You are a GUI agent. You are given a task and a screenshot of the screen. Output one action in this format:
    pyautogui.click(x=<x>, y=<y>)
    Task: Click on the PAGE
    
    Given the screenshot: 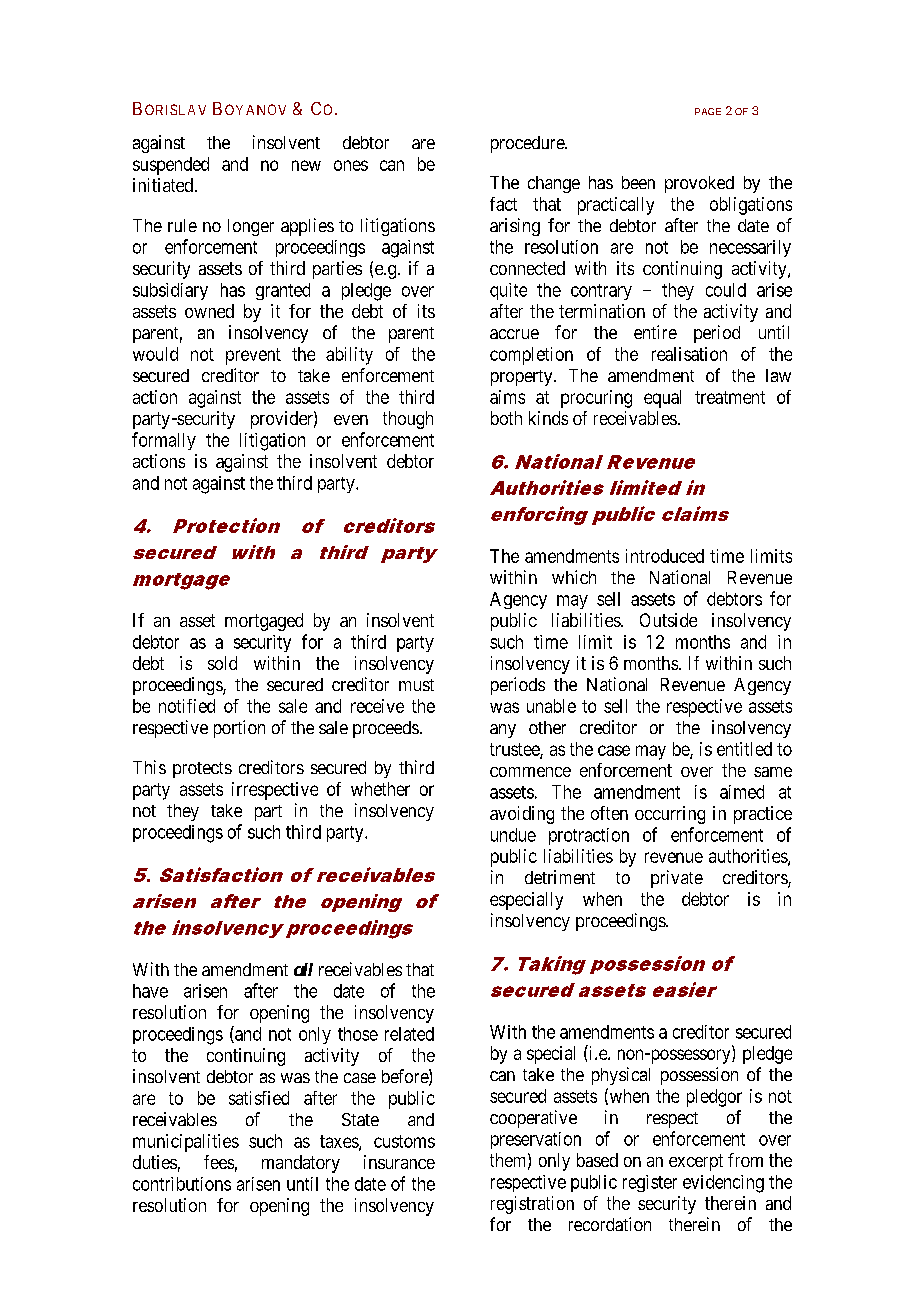 What is the action you would take?
    pyautogui.click(x=708, y=111)
